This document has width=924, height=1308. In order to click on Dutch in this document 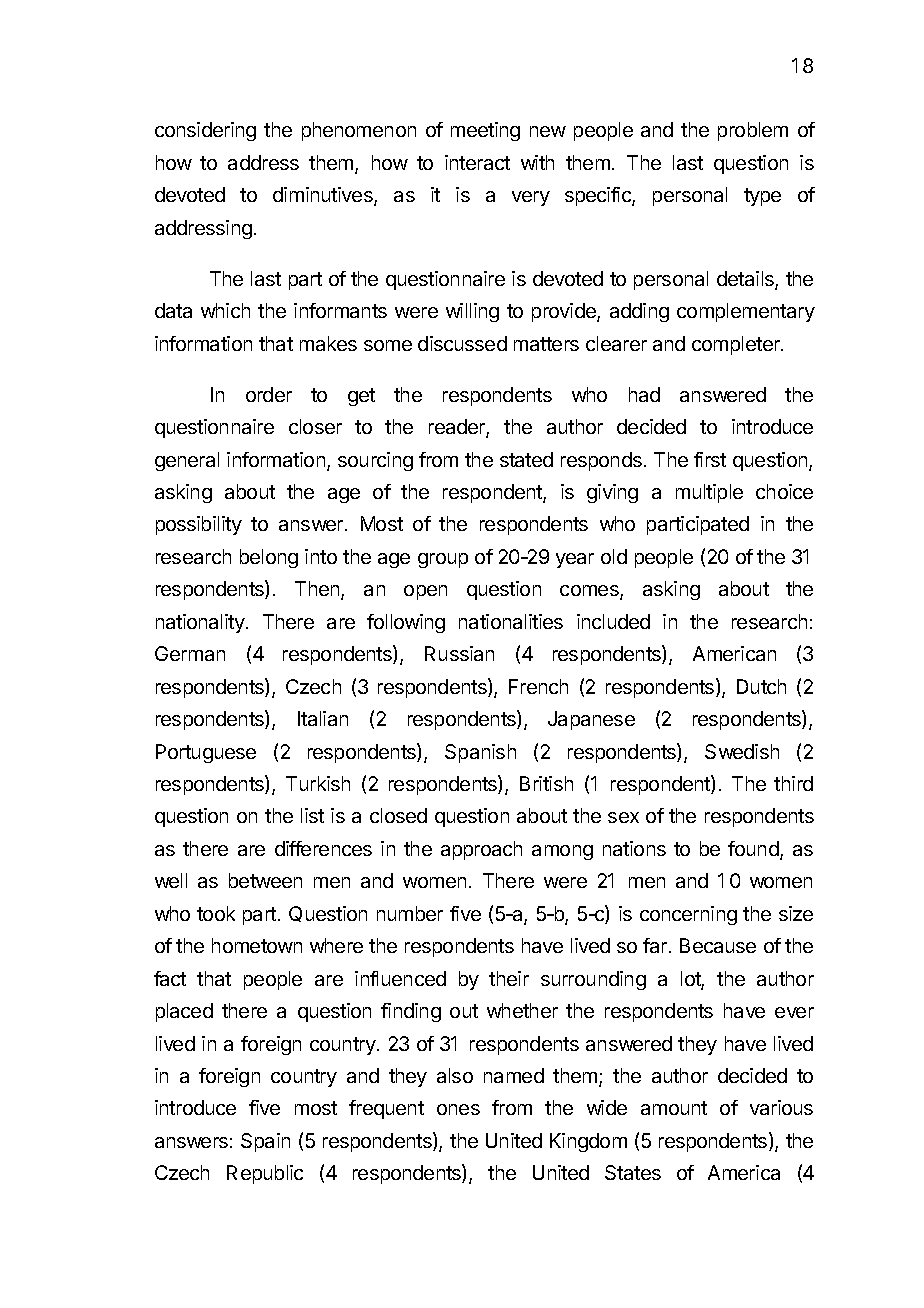, I will do `click(761, 686)`.
